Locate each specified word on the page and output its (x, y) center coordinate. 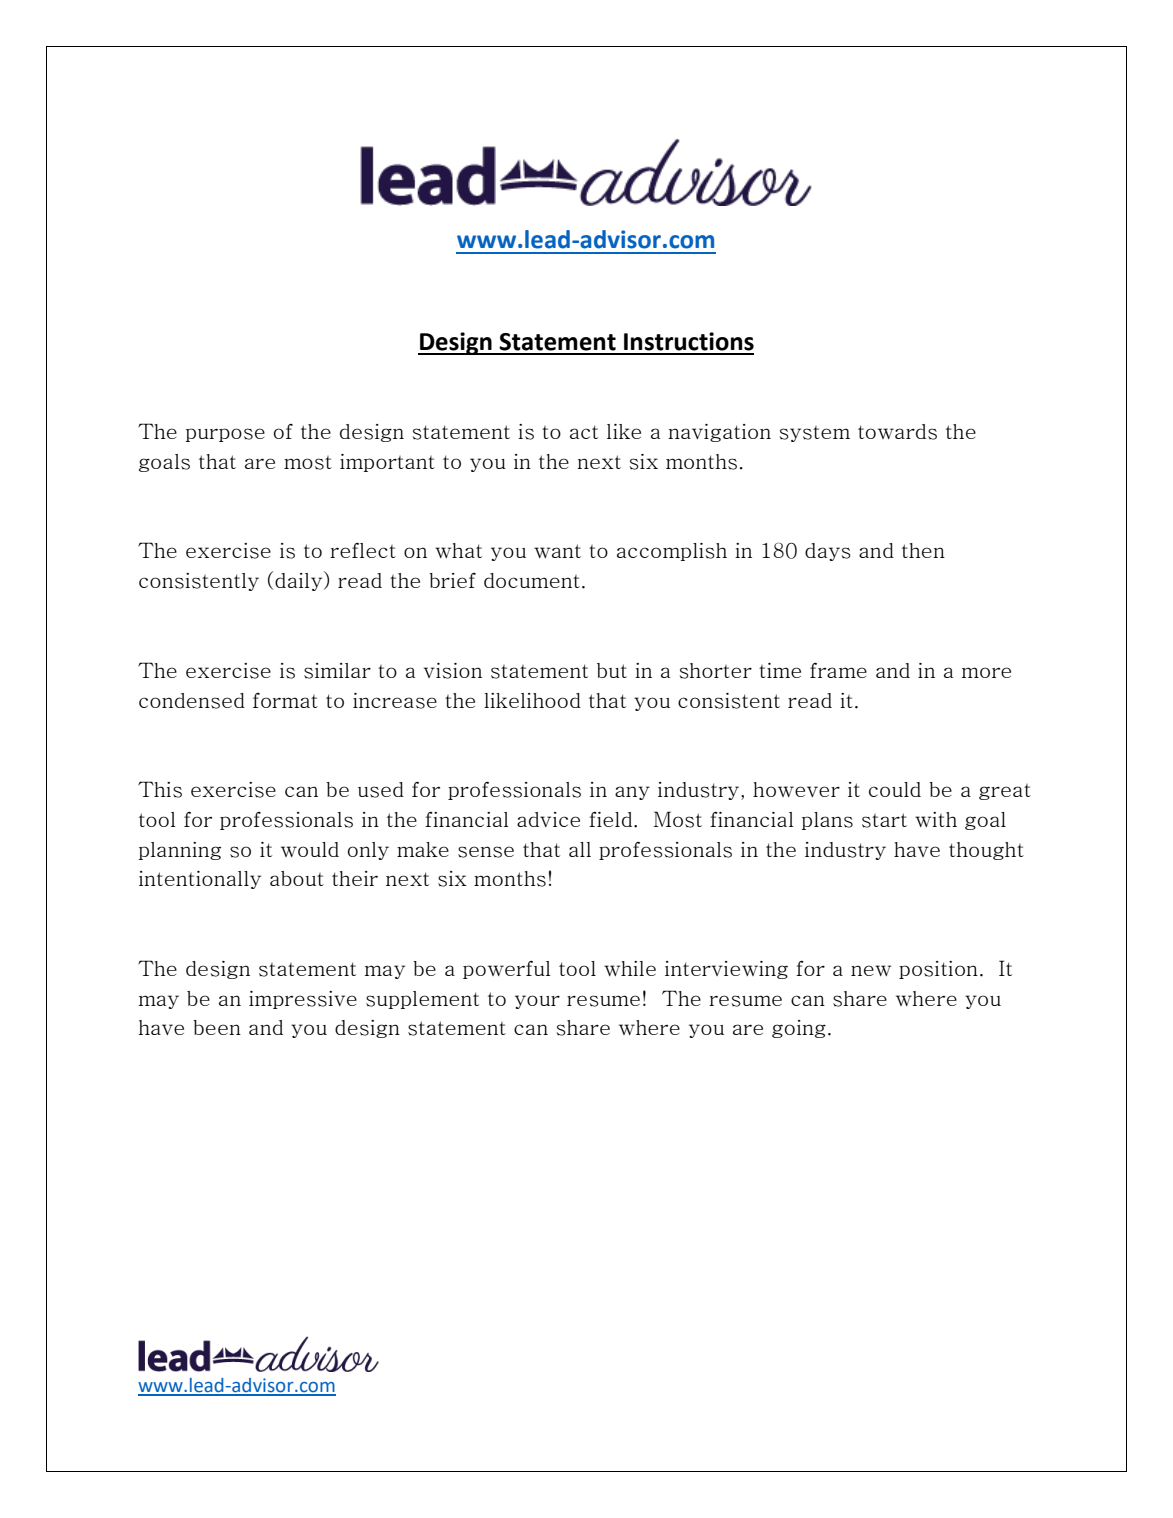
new (871, 970)
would (310, 849)
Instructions (689, 341)
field (612, 819)
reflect (363, 550)
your (537, 1002)
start (884, 820)
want (557, 551)
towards (897, 432)
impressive (303, 1000)
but (612, 670)
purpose (225, 435)
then (923, 550)
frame (838, 670)
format (285, 700)
